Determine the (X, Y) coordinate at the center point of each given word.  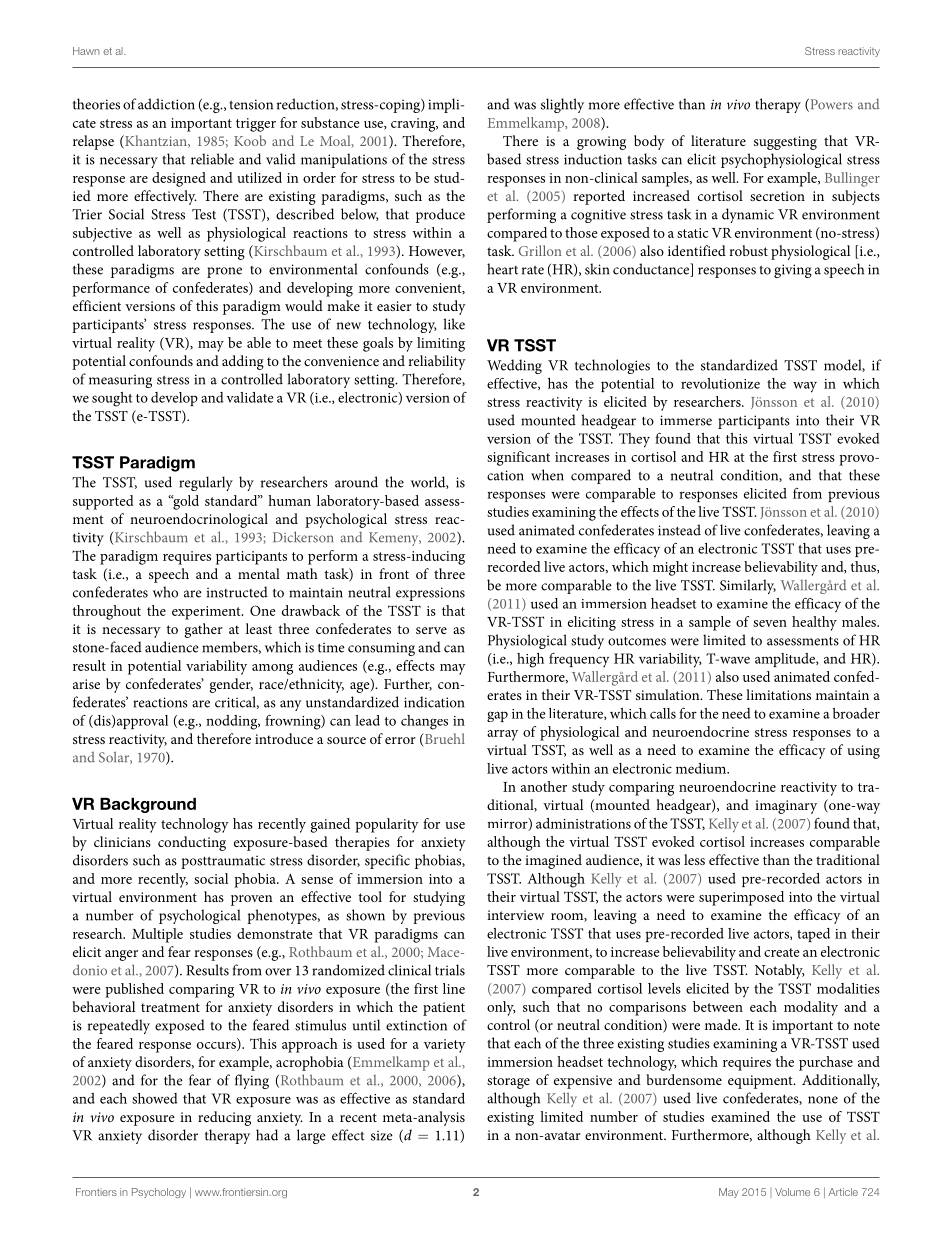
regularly (206, 483)
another (544, 786)
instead (679, 530)
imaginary (786, 807)
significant (518, 458)
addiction (166, 104)
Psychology (159, 1193)
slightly (562, 105)
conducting (192, 843)
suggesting (785, 143)
